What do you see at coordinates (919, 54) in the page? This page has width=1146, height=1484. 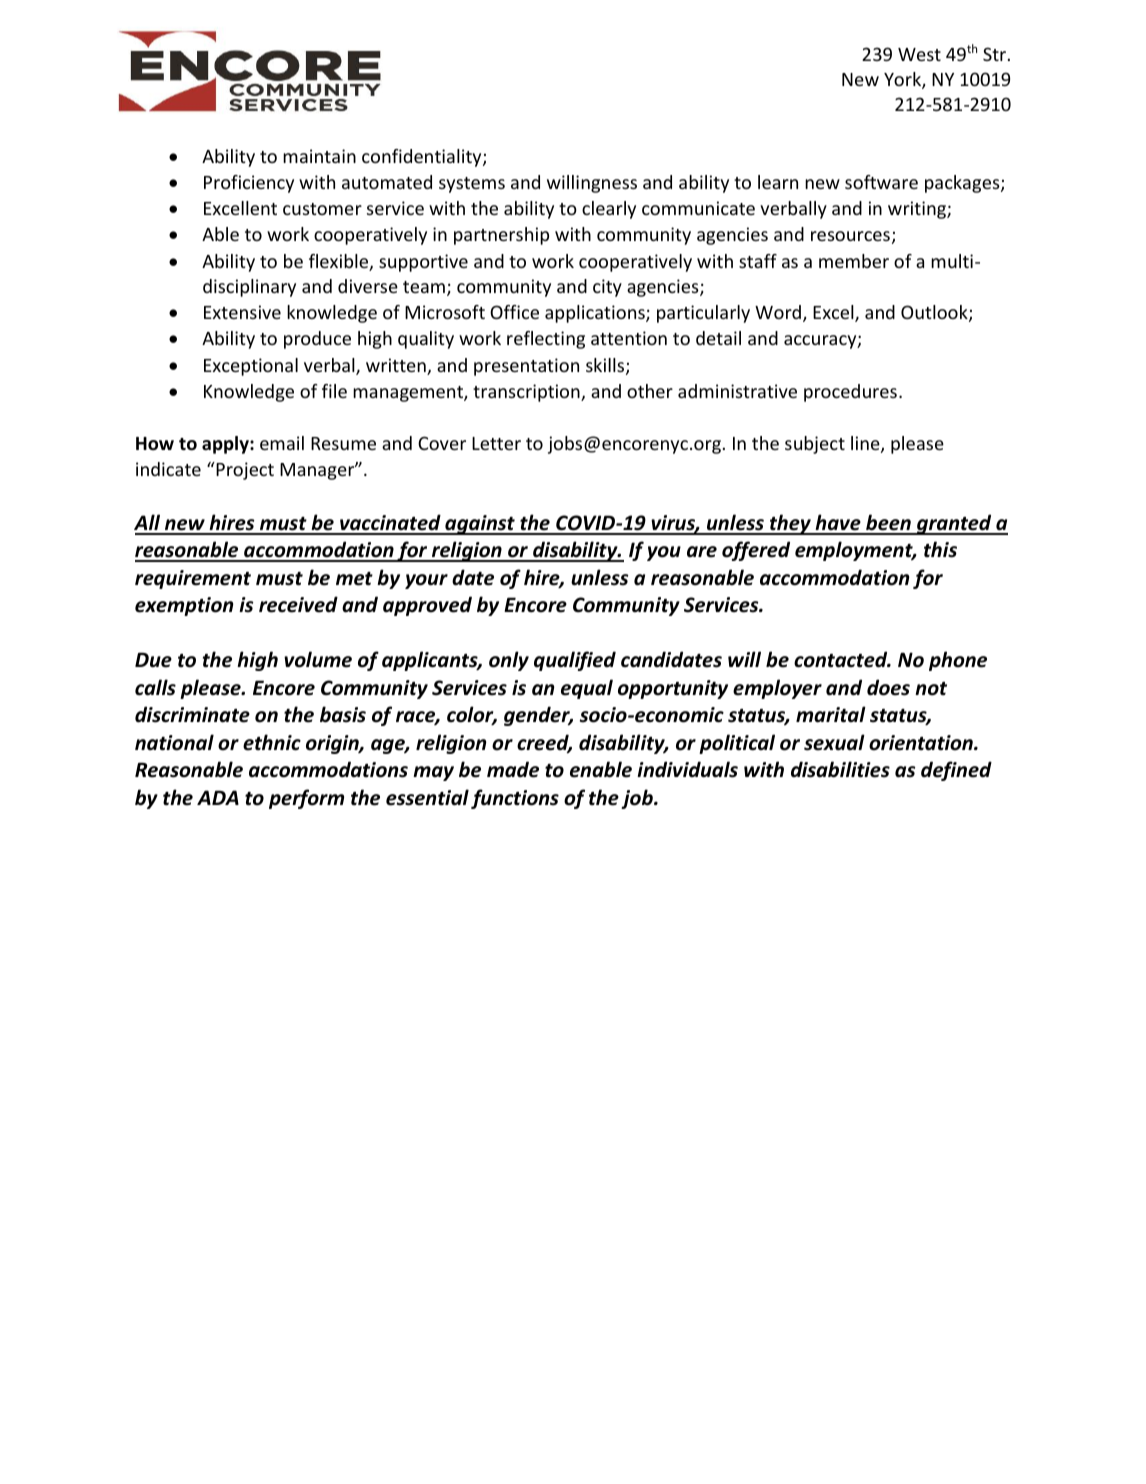 I see `West` at bounding box center [919, 54].
